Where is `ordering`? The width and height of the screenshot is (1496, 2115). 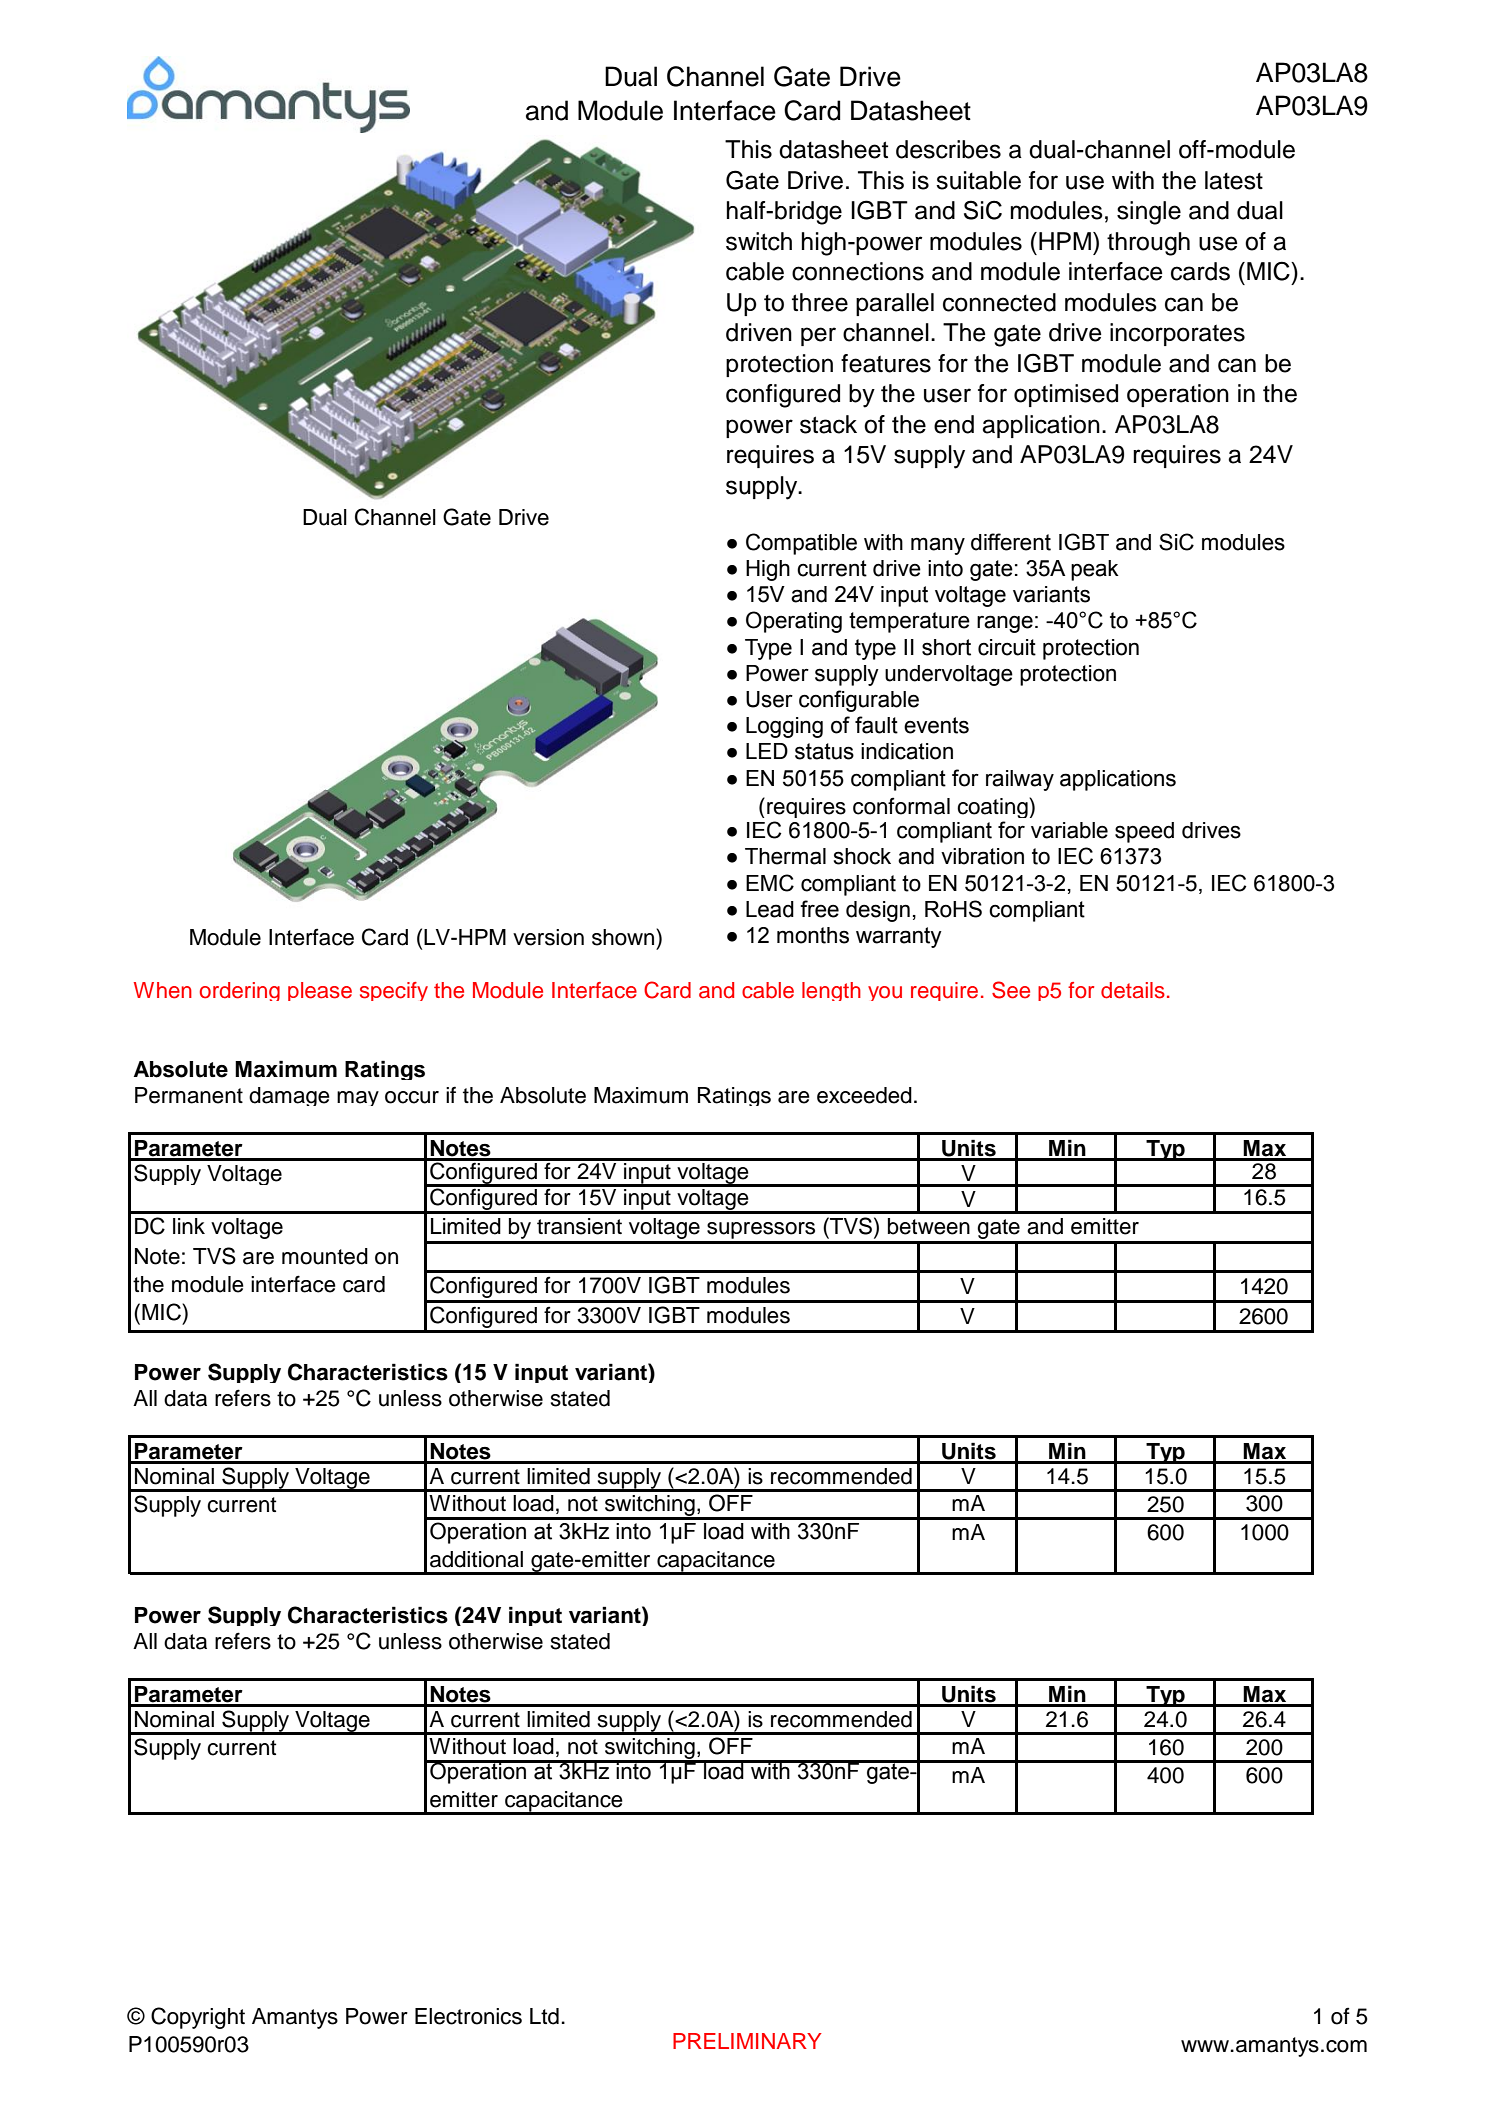 ordering is located at coordinates (240, 991).
